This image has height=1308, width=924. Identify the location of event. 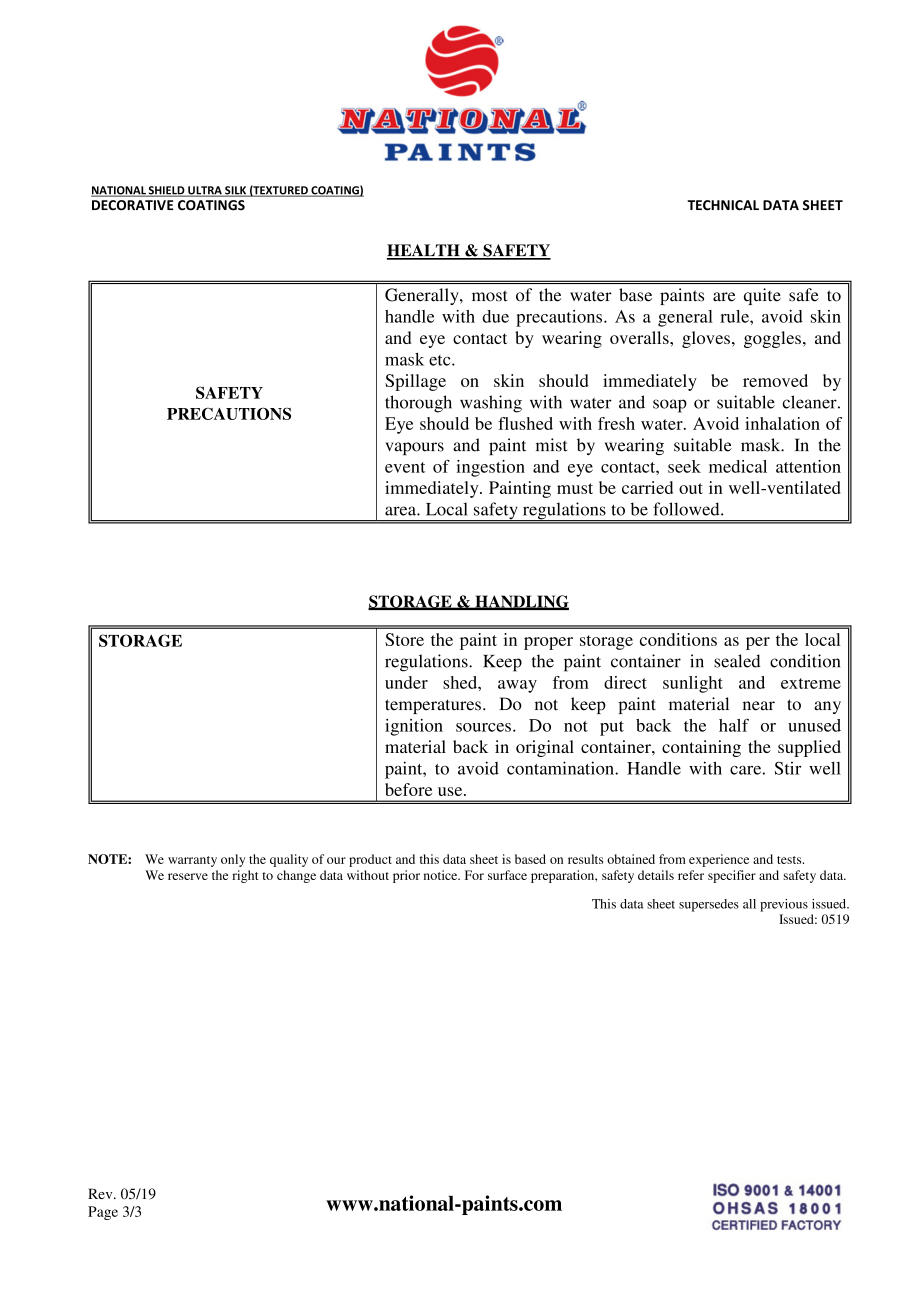
(405, 467).
